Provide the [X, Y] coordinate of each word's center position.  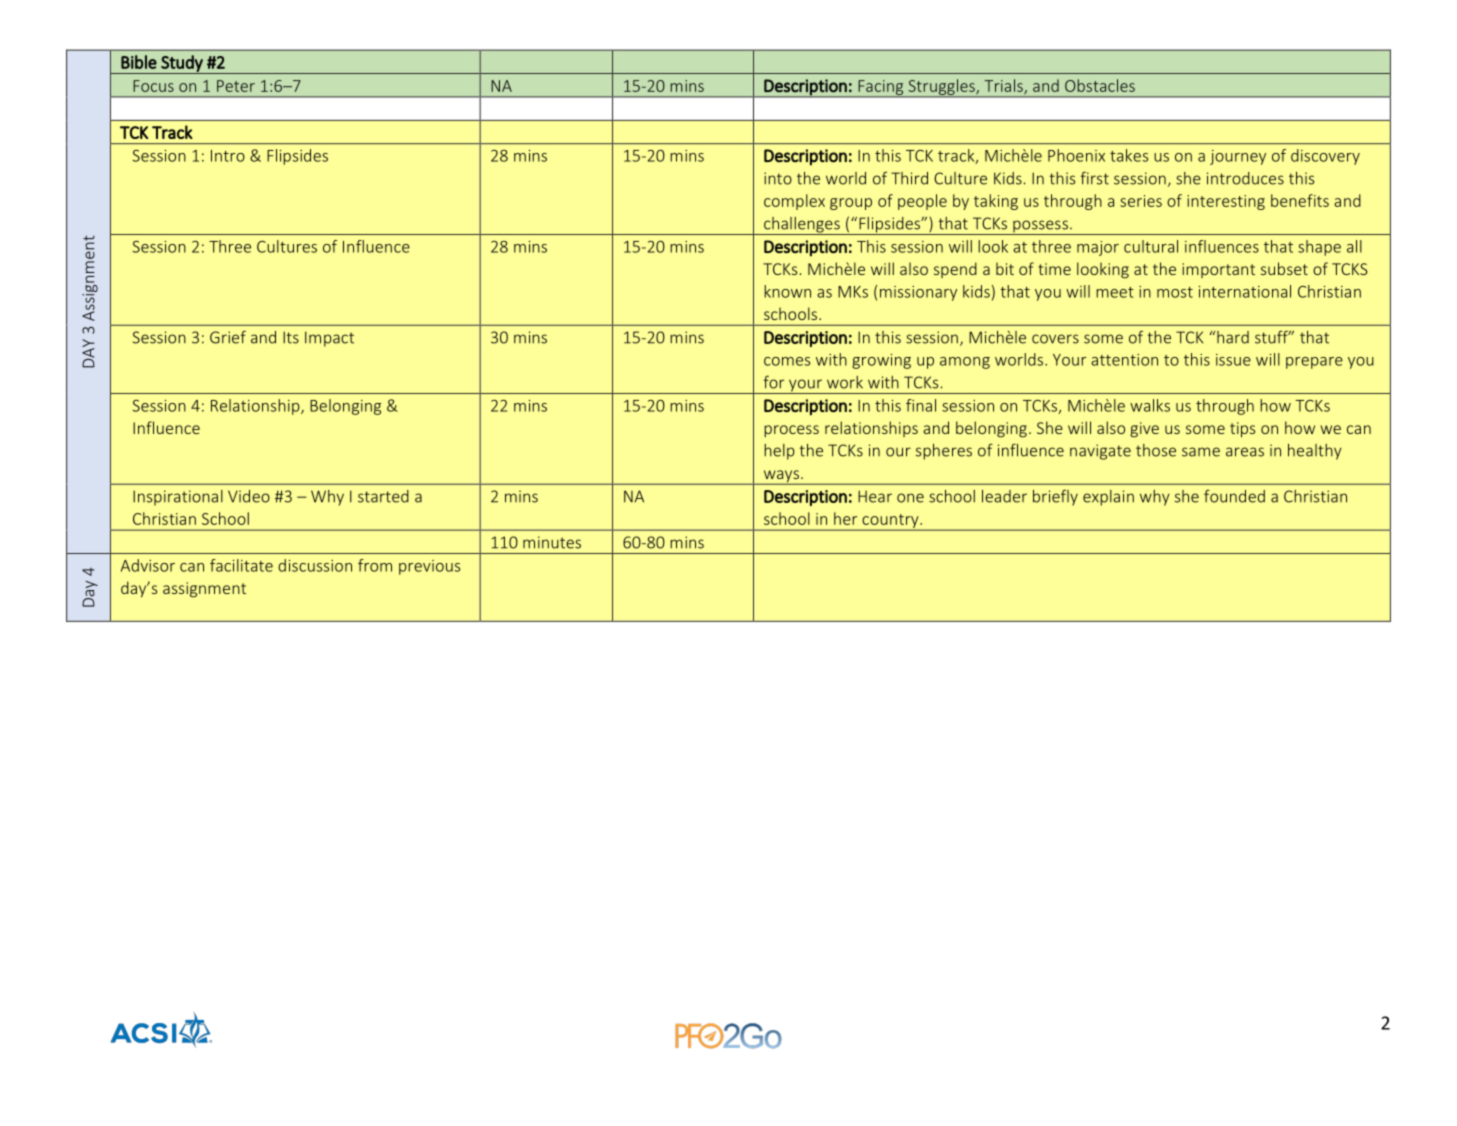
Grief [228, 337]
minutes [552, 542]
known [787, 291]
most [1175, 292]
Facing [881, 88]
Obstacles [1100, 85]
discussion [315, 565]
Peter [236, 86]
